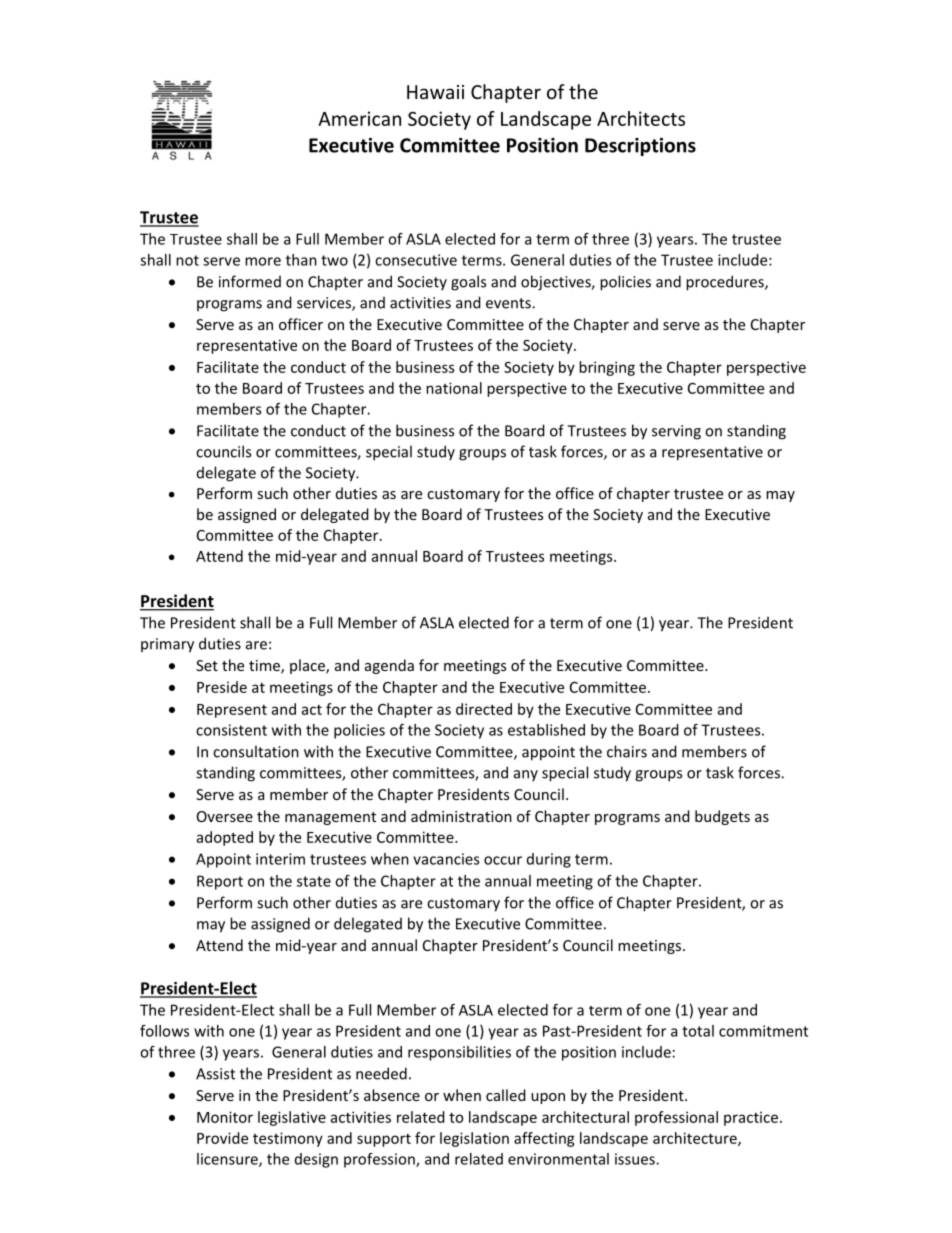 The height and width of the document is (1233, 952). I want to click on informed, so click(250, 281).
